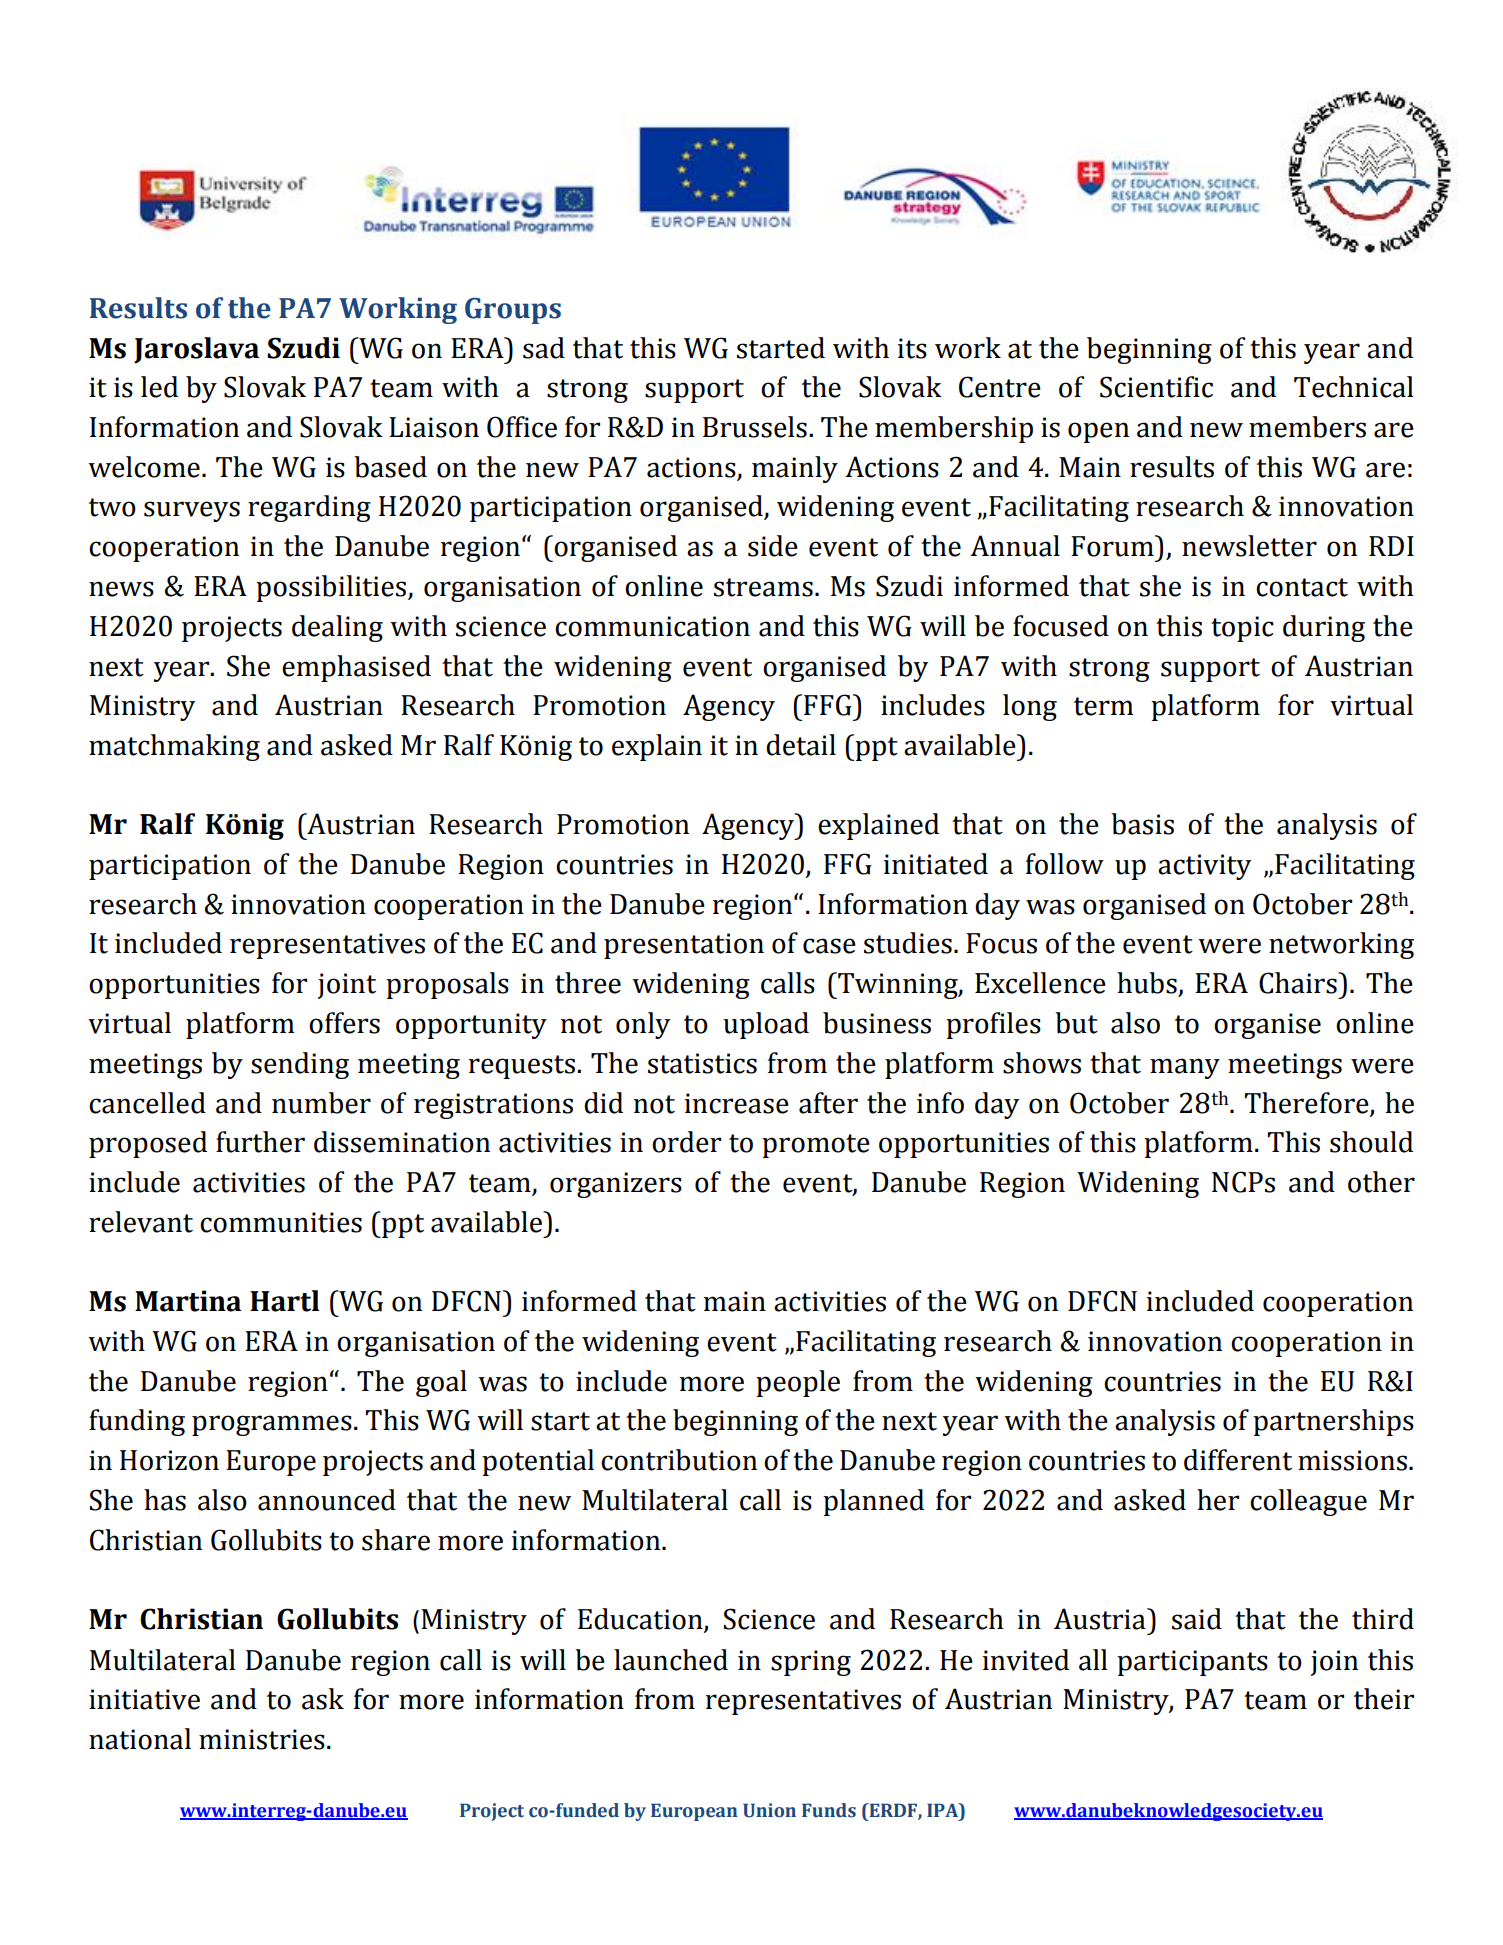 This page has width=1503, height=1945. Describe the element at coordinates (300, 1065) in the page. I see `sending` at that location.
